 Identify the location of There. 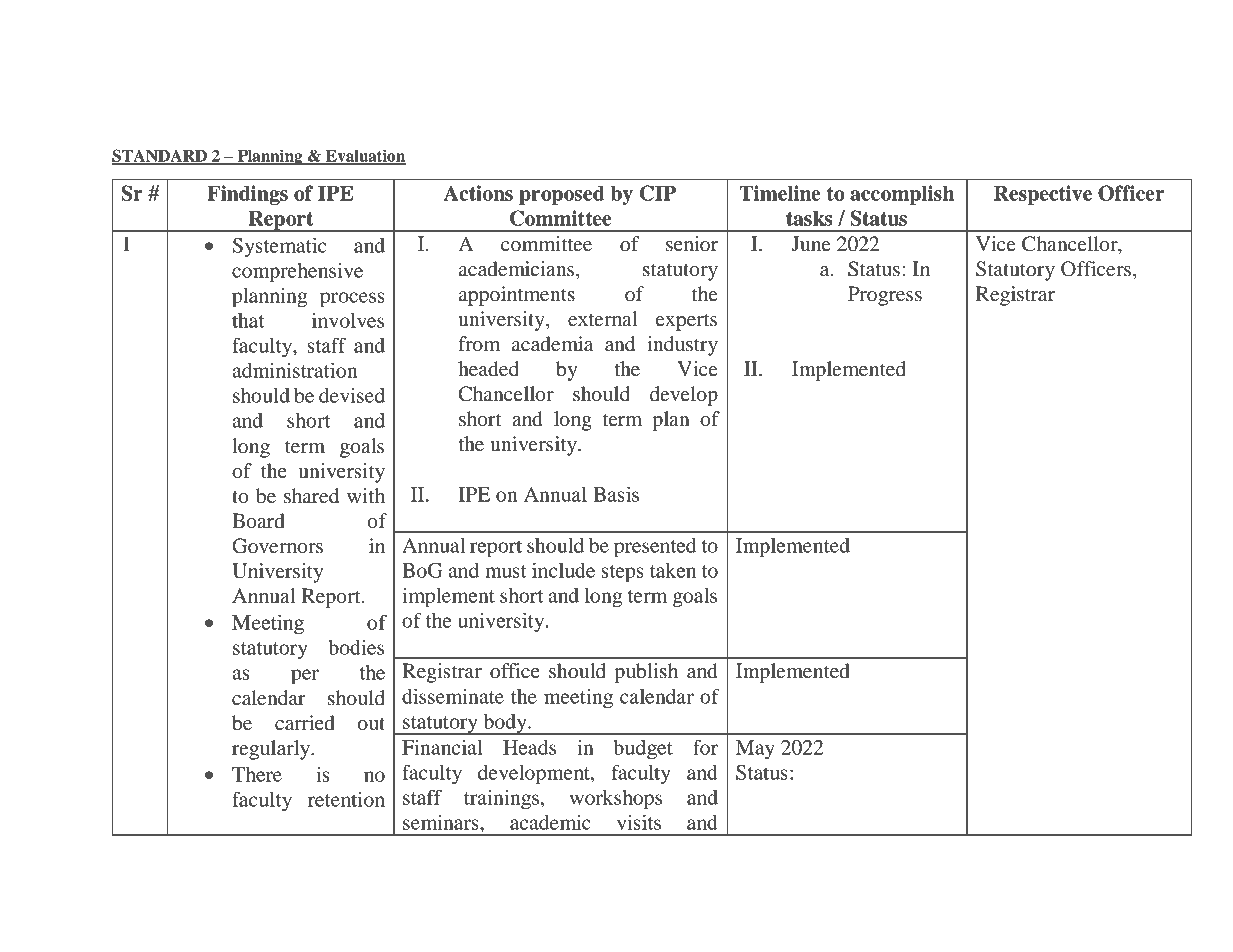
(257, 774).
